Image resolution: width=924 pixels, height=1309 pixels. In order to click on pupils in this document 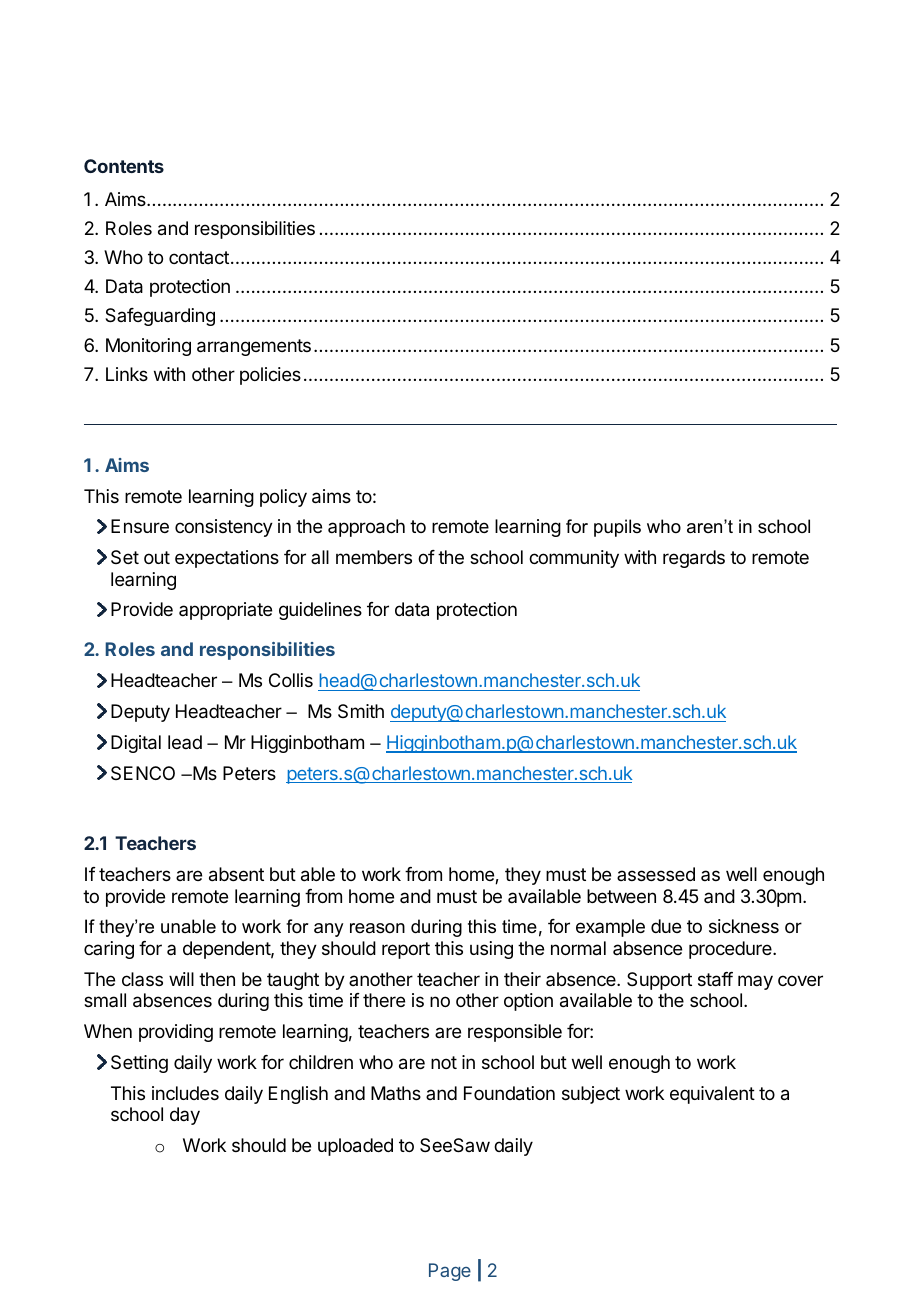, I will do `click(617, 528)`.
